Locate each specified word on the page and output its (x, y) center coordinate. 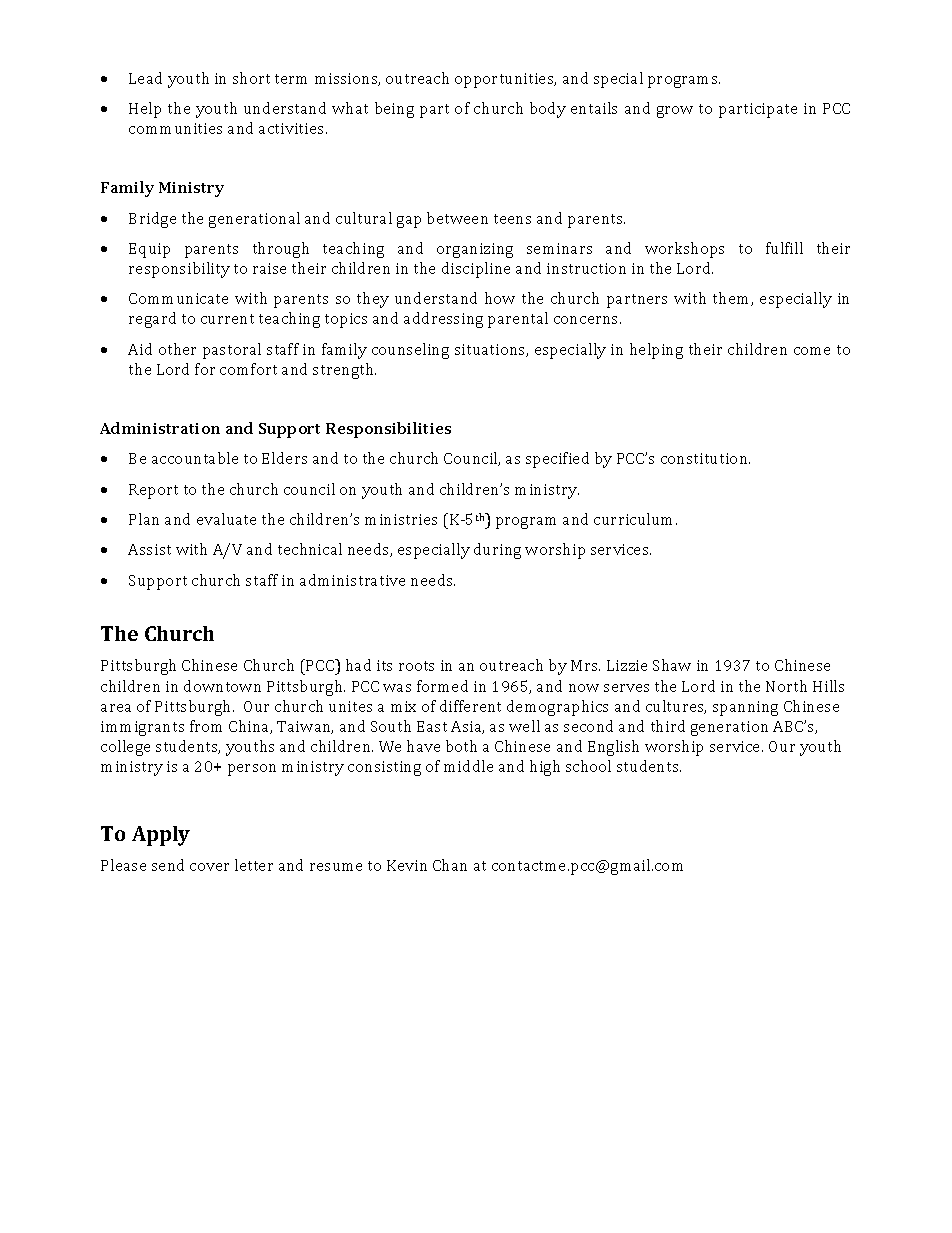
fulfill (784, 248)
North (786, 686)
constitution (705, 458)
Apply (161, 836)
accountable (195, 458)
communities (175, 128)
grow (675, 112)
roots (416, 666)
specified (557, 460)
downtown (222, 686)
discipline (476, 270)
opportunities (505, 80)
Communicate (178, 298)
